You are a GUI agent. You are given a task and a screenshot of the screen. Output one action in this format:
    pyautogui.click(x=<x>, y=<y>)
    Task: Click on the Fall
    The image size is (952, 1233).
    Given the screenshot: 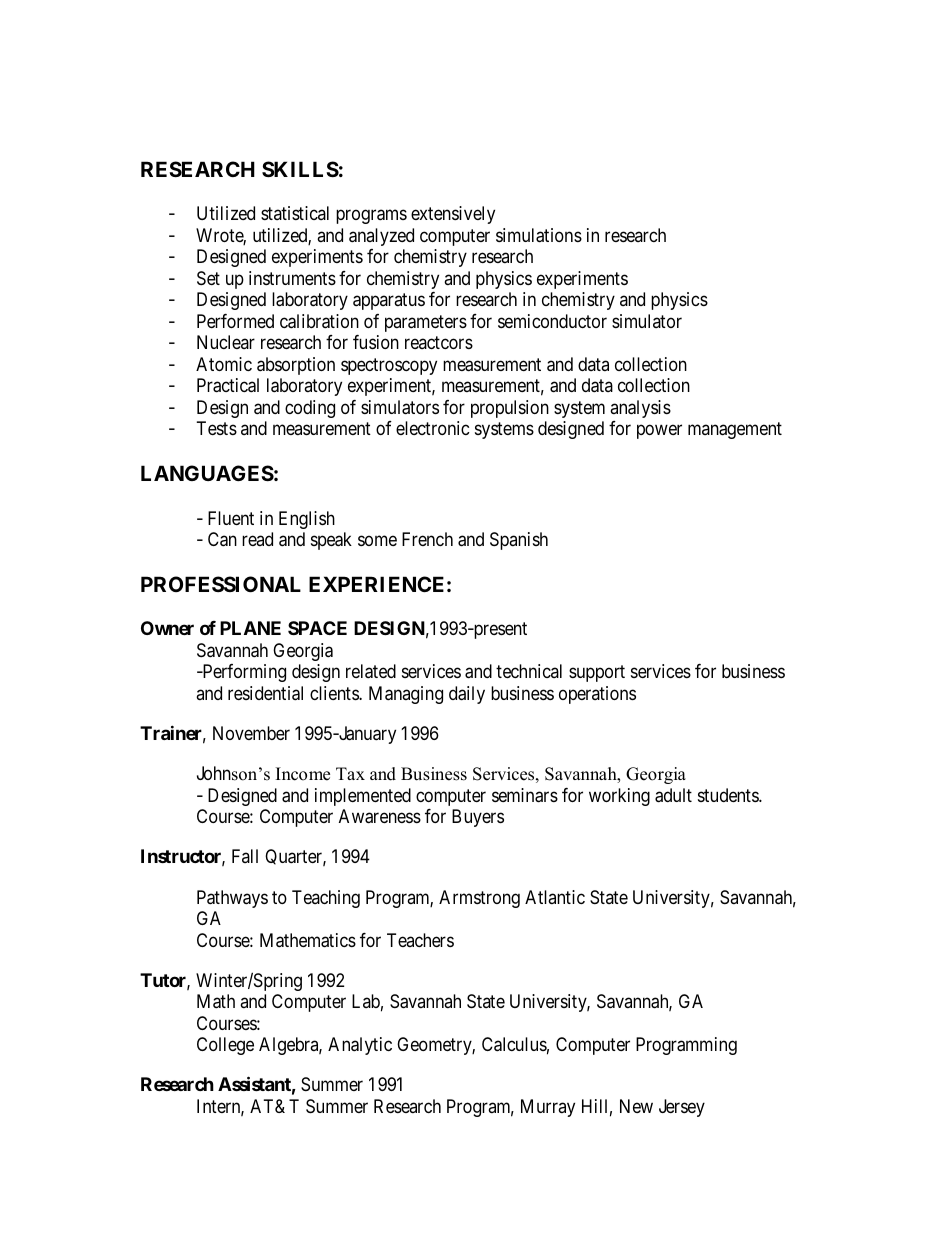 What is the action you would take?
    pyautogui.click(x=245, y=856)
